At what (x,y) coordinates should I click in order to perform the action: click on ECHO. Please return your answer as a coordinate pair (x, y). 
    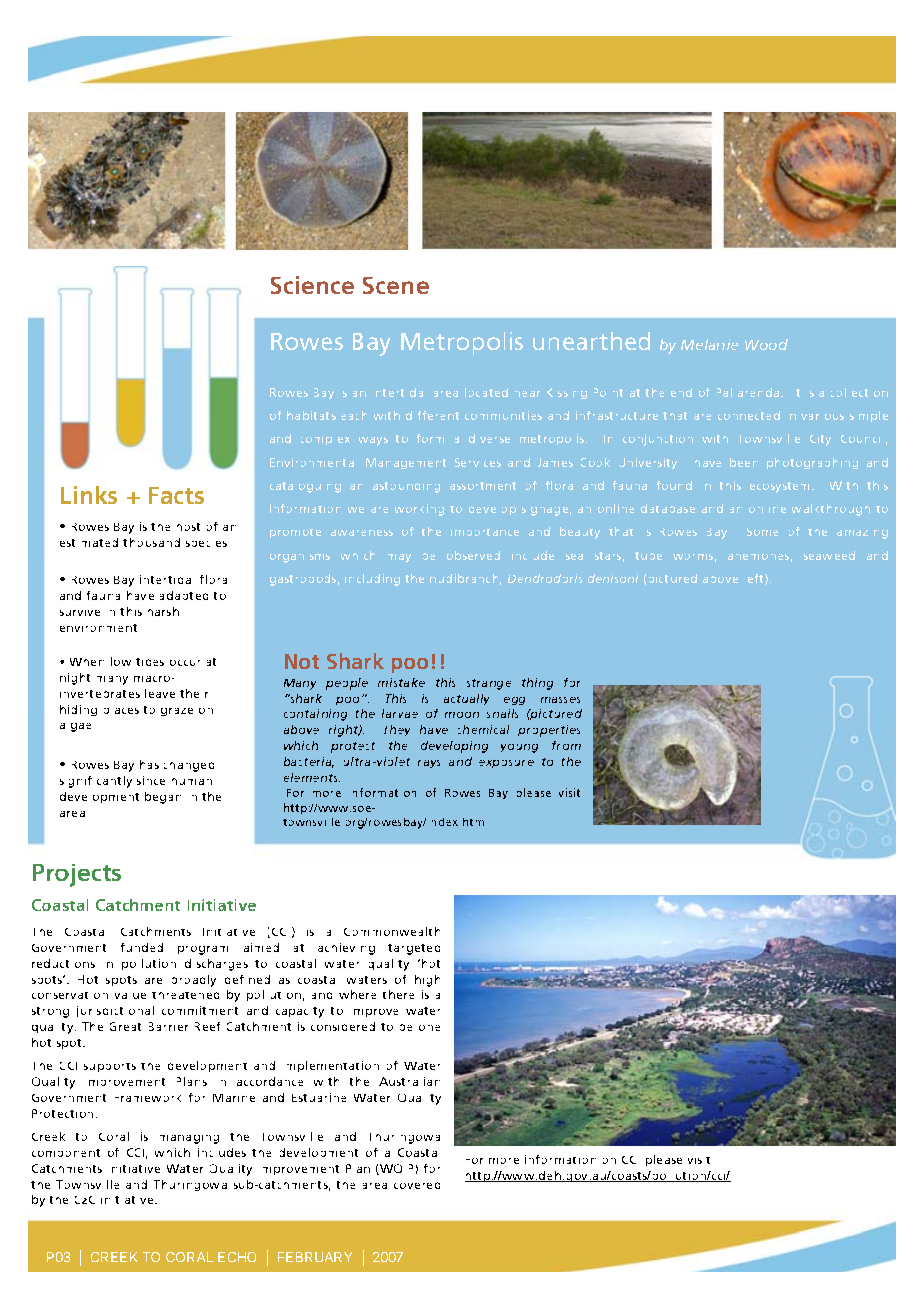
    Looking at the image, I should click on (237, 1257).
